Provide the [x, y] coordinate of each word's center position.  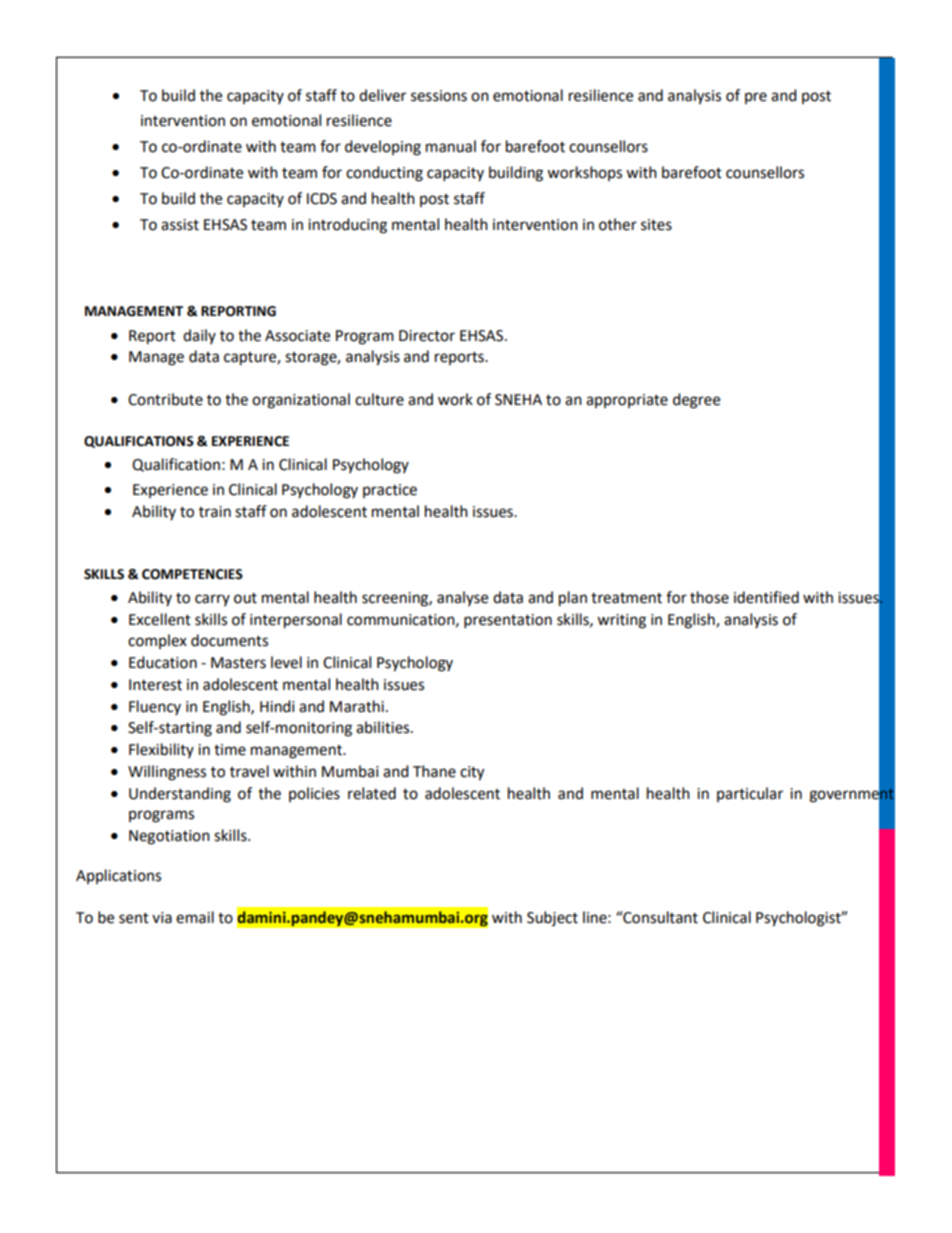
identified [766, 597]
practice [390, 491]
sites [656, 225]
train [215, 512]
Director [427, 336]
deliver [382, 95]
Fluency [155, 707]
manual [451, 146]
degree [696, 401]
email [195, 917]
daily [199, 336]
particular [750, 794]
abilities [384, 727]
